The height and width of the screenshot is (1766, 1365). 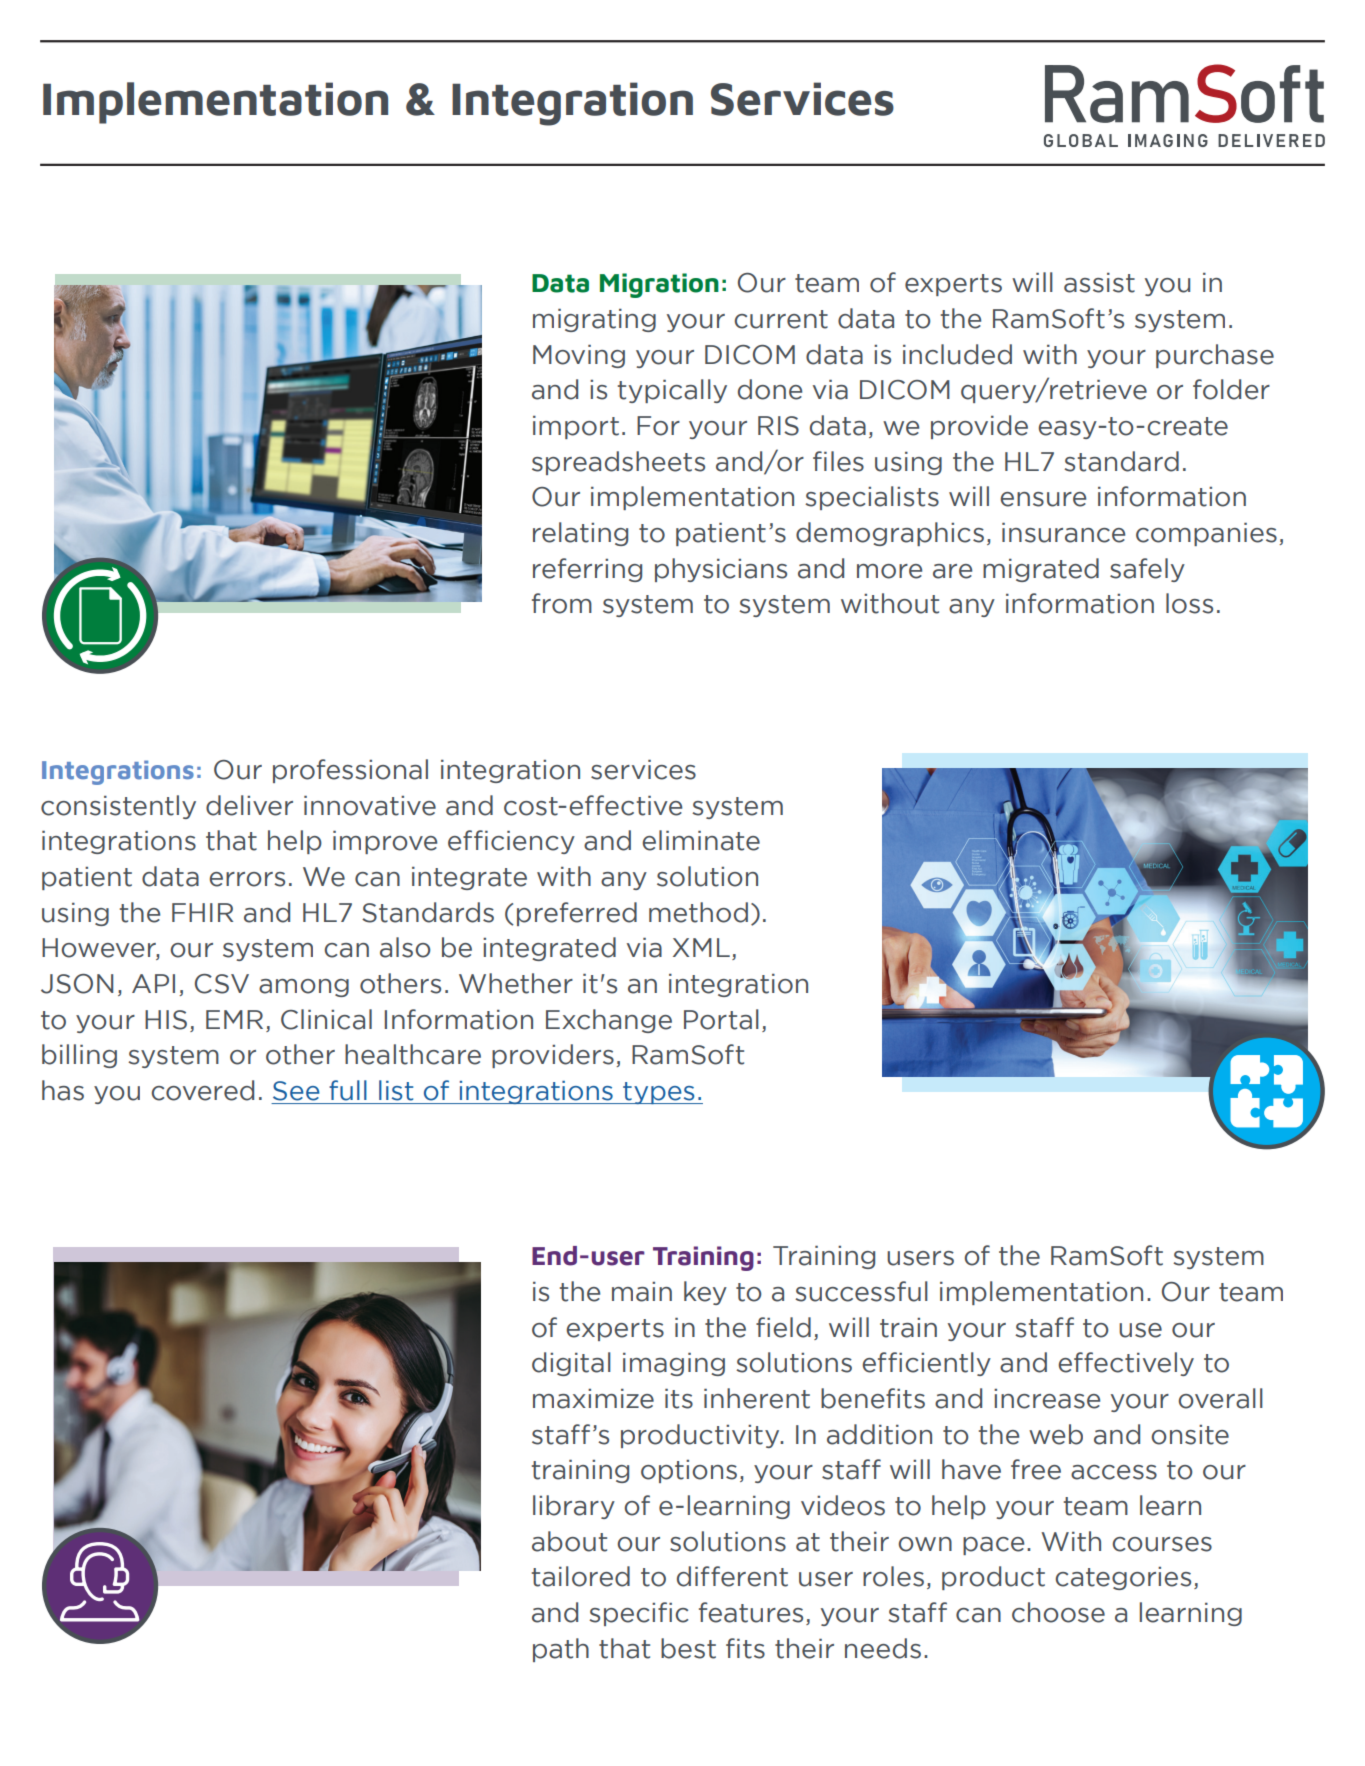 What do you see at coordinates (638, 1614) in the screenshot?
I see `specific` at bounding box center [638, 1614].
